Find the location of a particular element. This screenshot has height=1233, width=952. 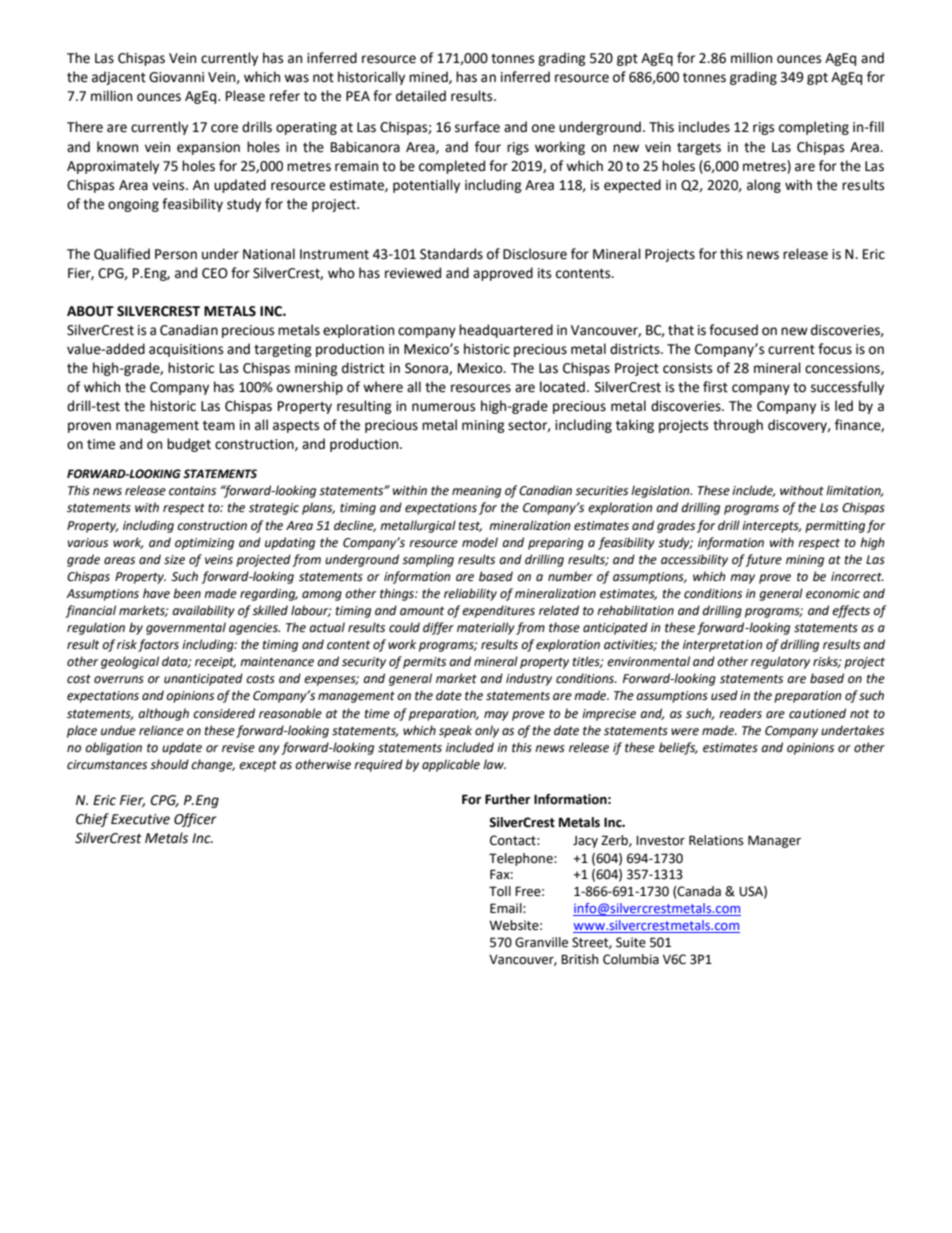

Granville is located at coordinates (541, 942).
